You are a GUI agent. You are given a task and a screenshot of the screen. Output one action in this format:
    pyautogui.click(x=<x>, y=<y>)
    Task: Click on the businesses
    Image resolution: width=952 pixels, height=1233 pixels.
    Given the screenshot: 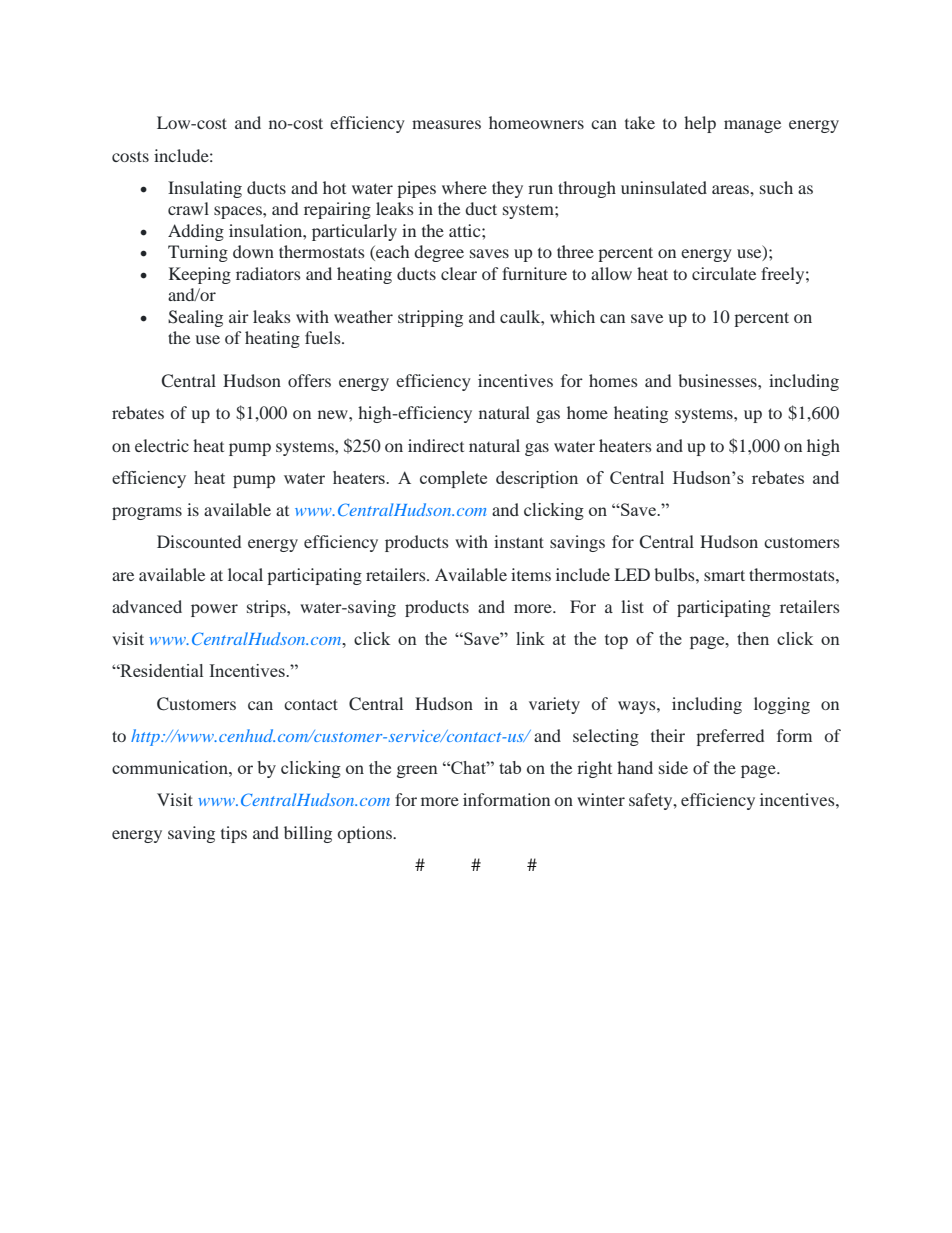 What is the action you would take?
    pyautogui.click(x=718, y=380)
